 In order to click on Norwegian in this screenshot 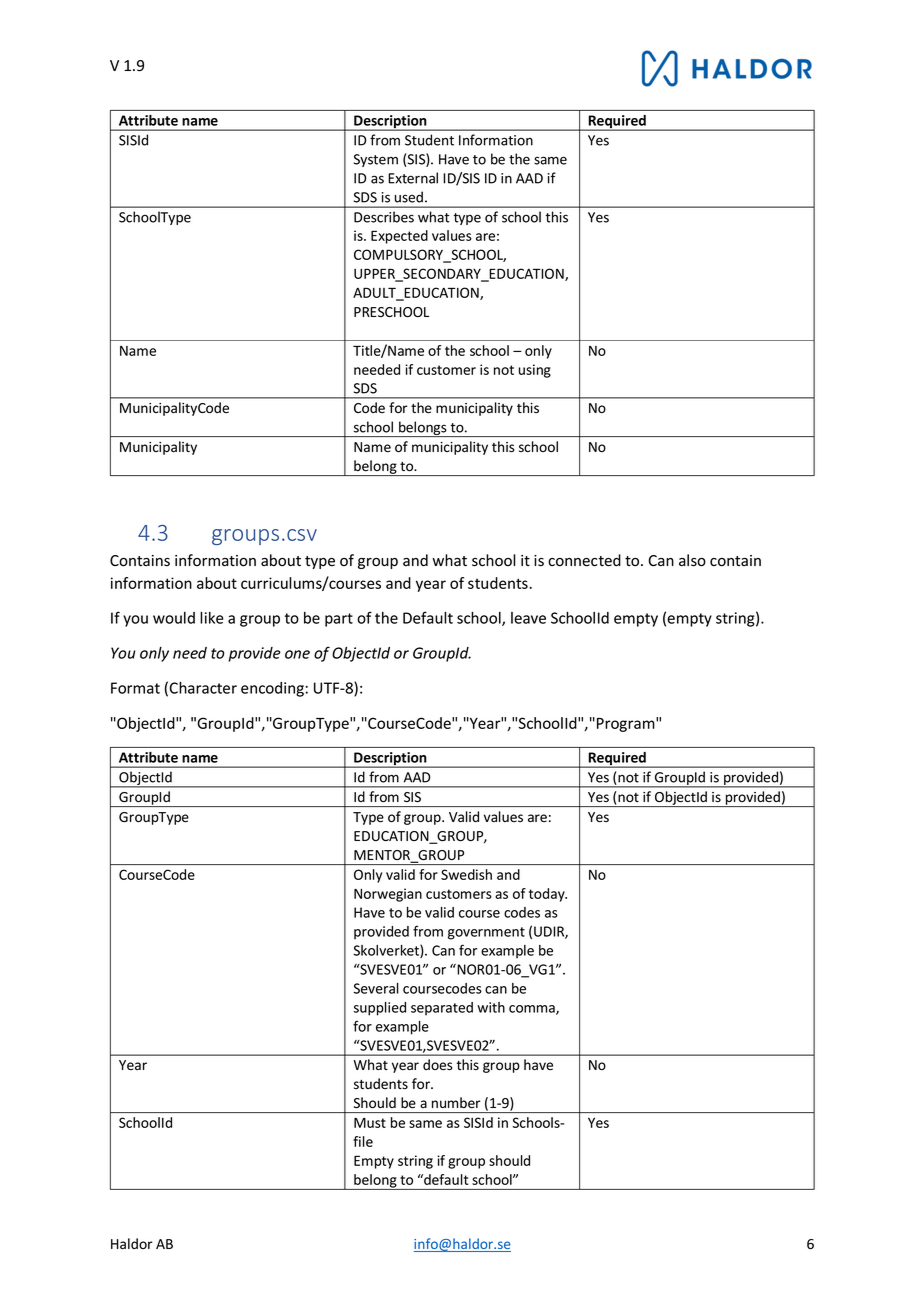, I will do `click(388, 895)`.
